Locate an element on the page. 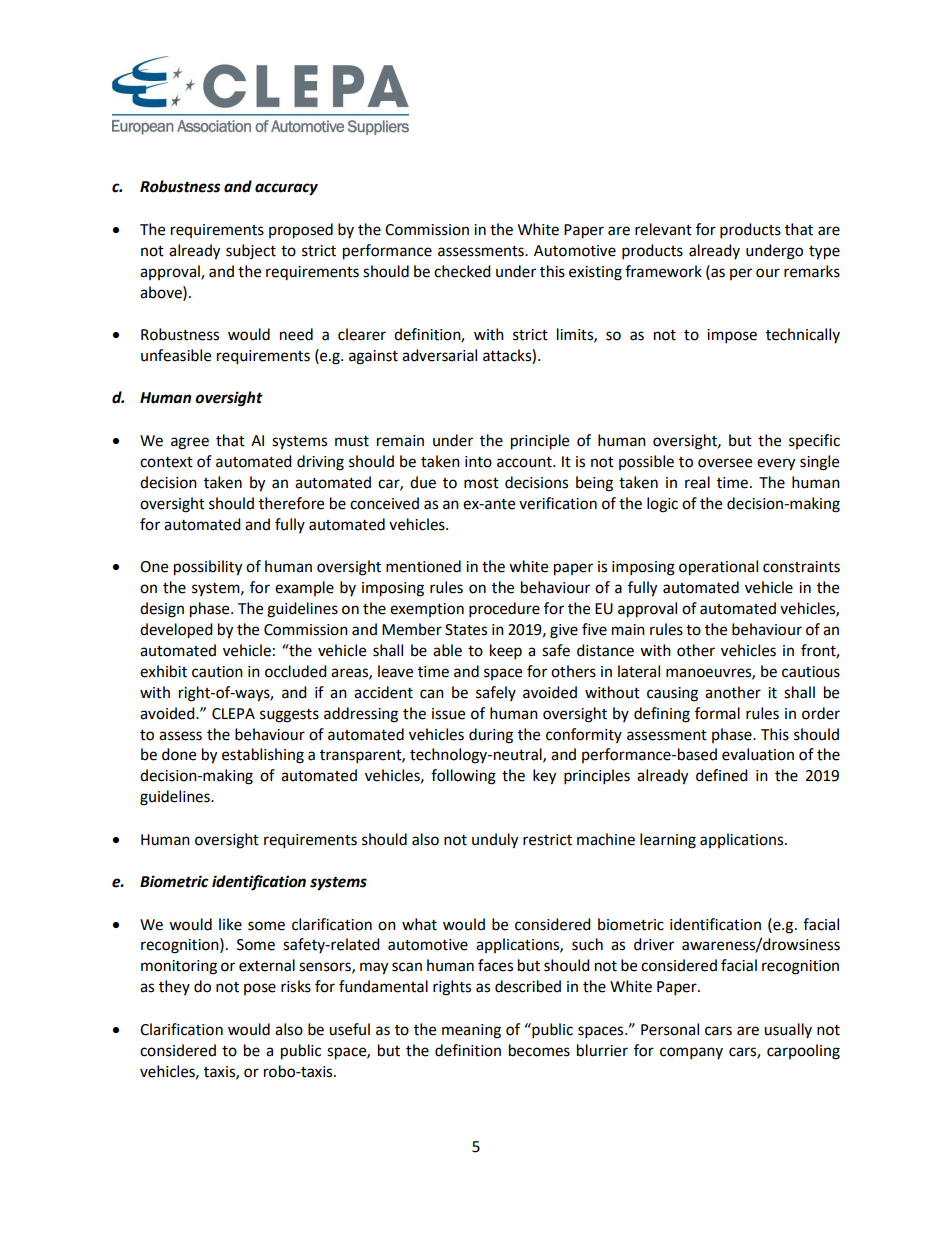 The image size is (952, 1233). procedure is located at coordinates (504, 610).
